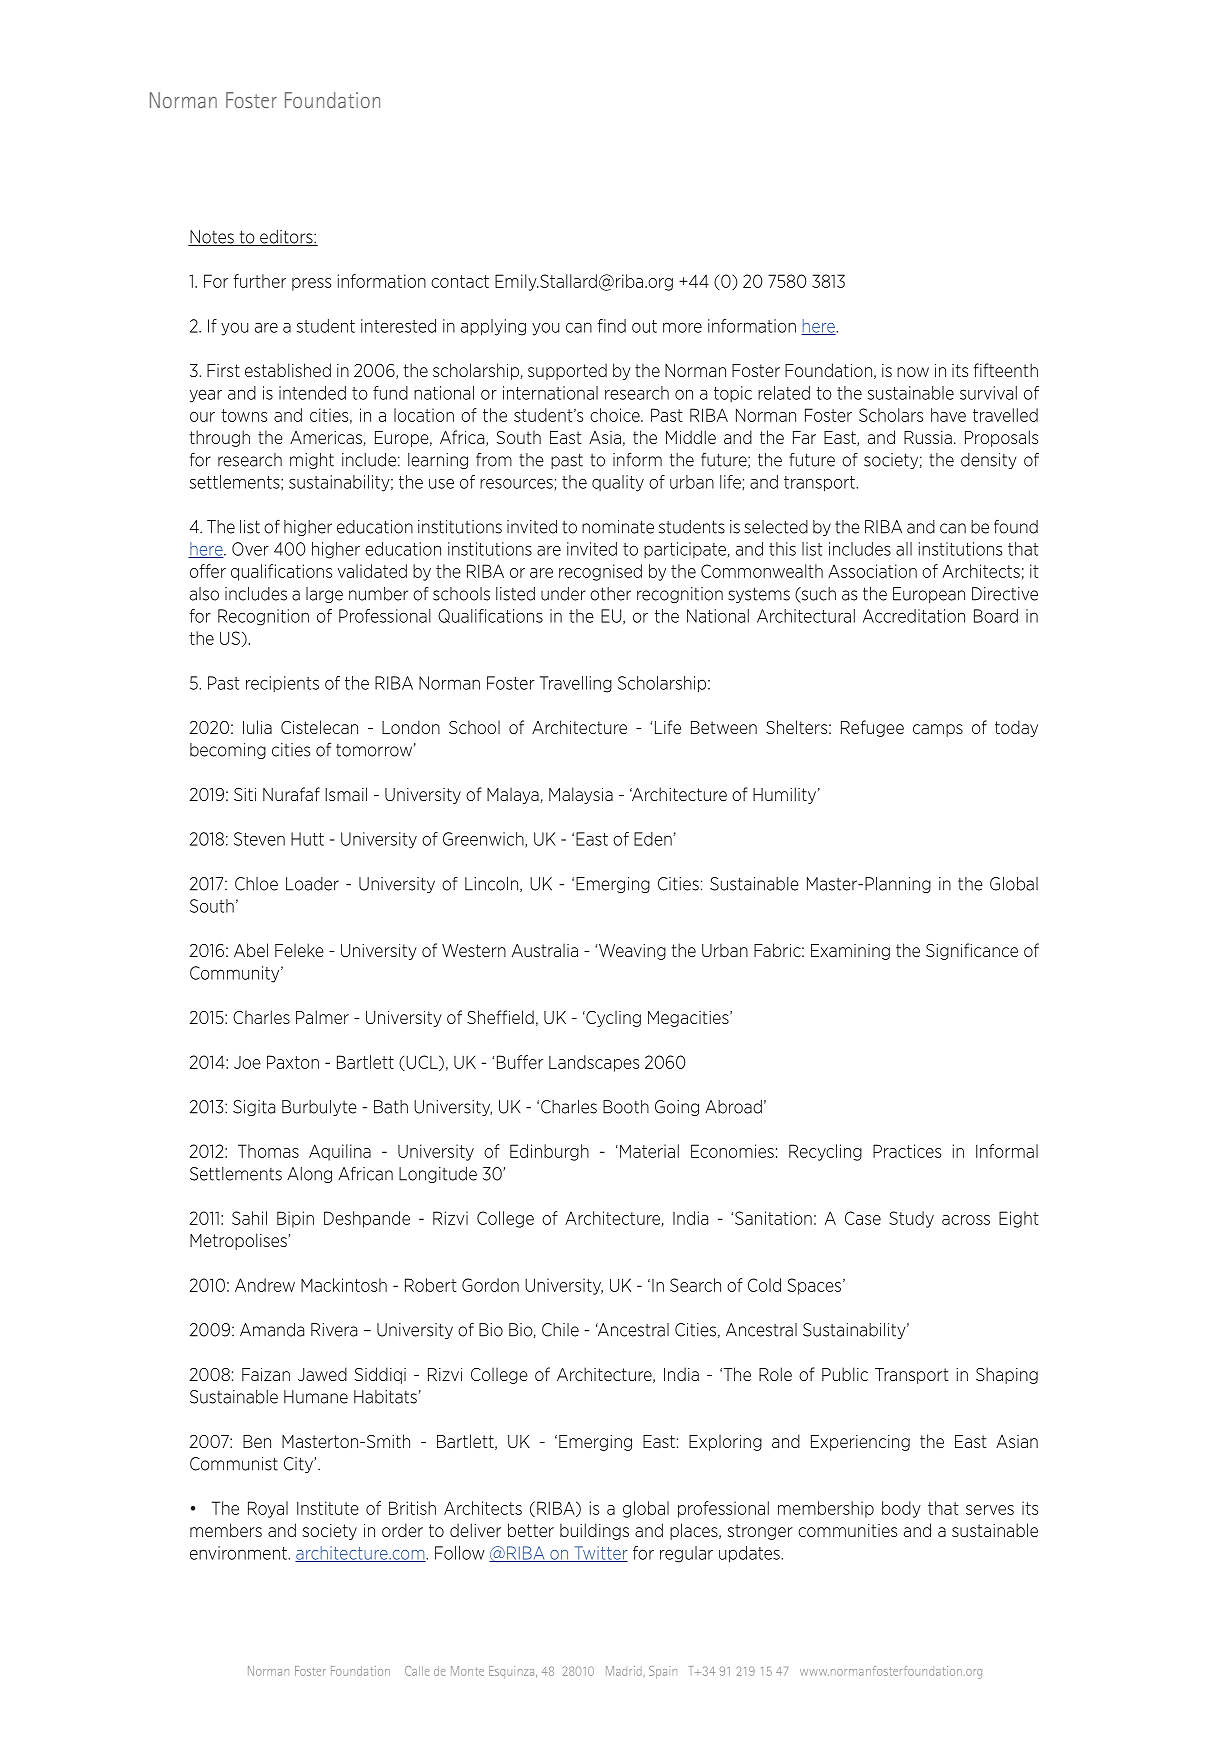 This screenshot has height=1739, width=1230. Describe the element at coordinates (624, 1671) in the screenshot. I see `Madrid` at that location.
